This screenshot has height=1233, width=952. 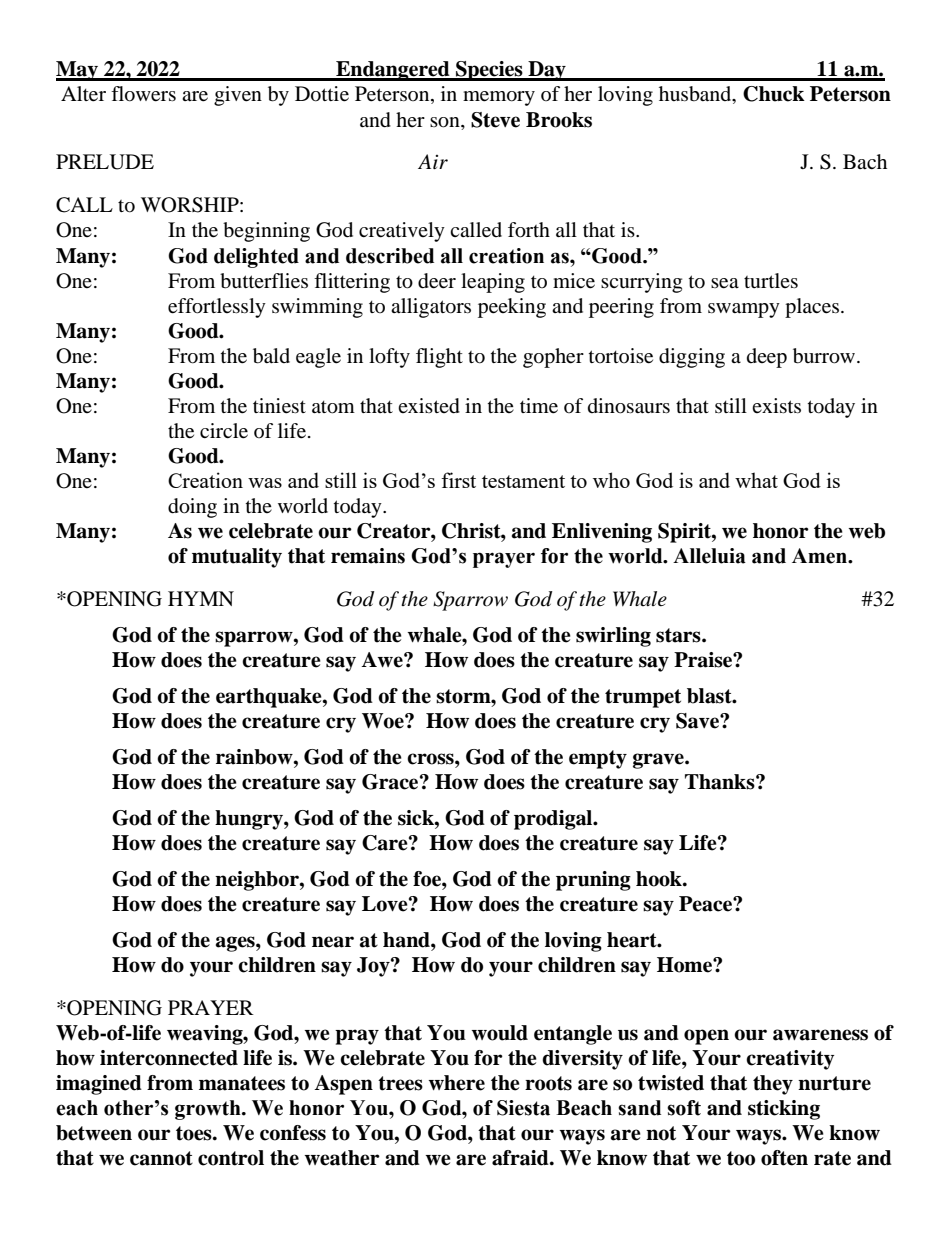 What do you see at coordinates (554, 820) in the screenshot?
I see `prodigal` at bounding box center [554, 820].
